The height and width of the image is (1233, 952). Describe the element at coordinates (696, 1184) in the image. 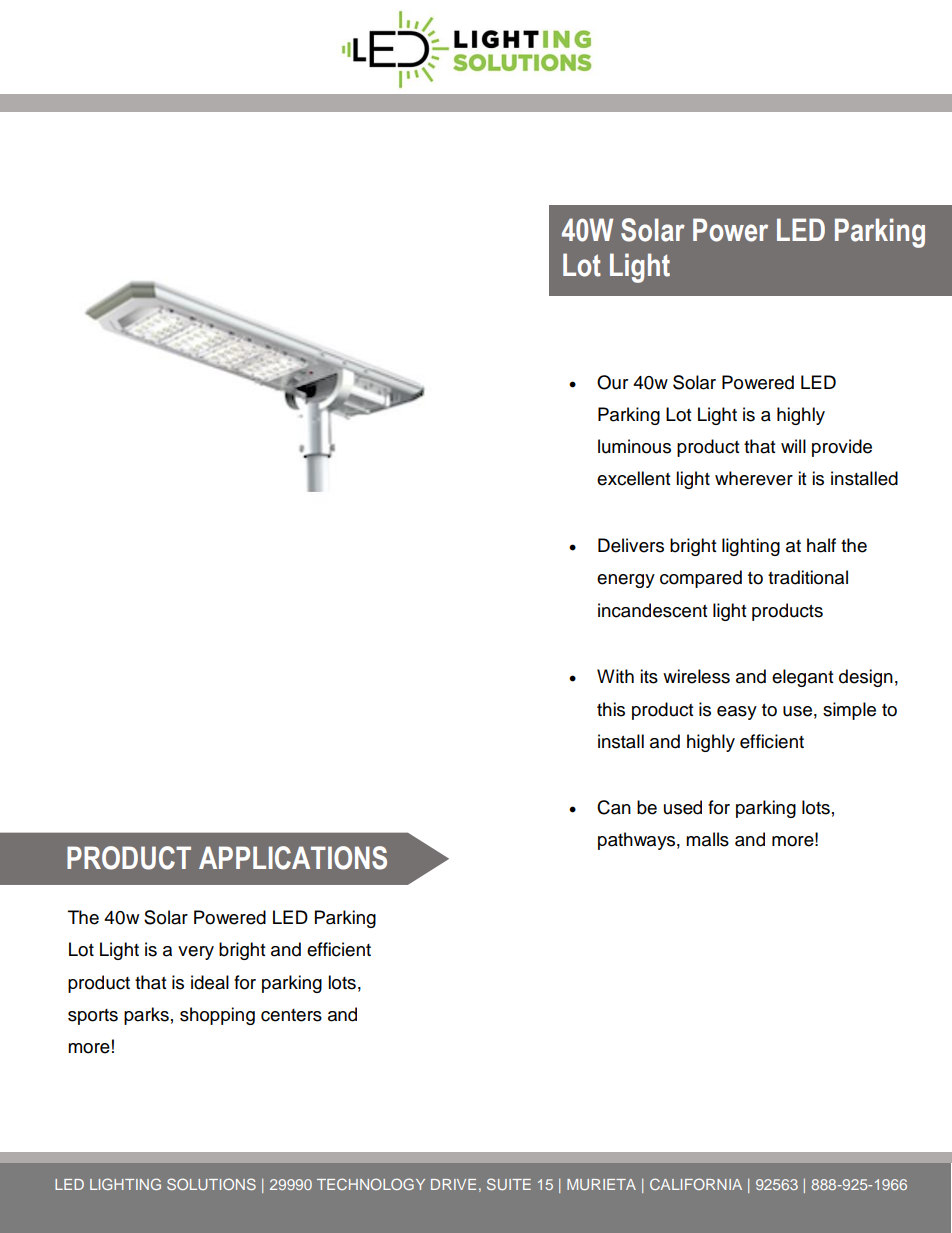

I see `CALIFORNIA` at that location.
